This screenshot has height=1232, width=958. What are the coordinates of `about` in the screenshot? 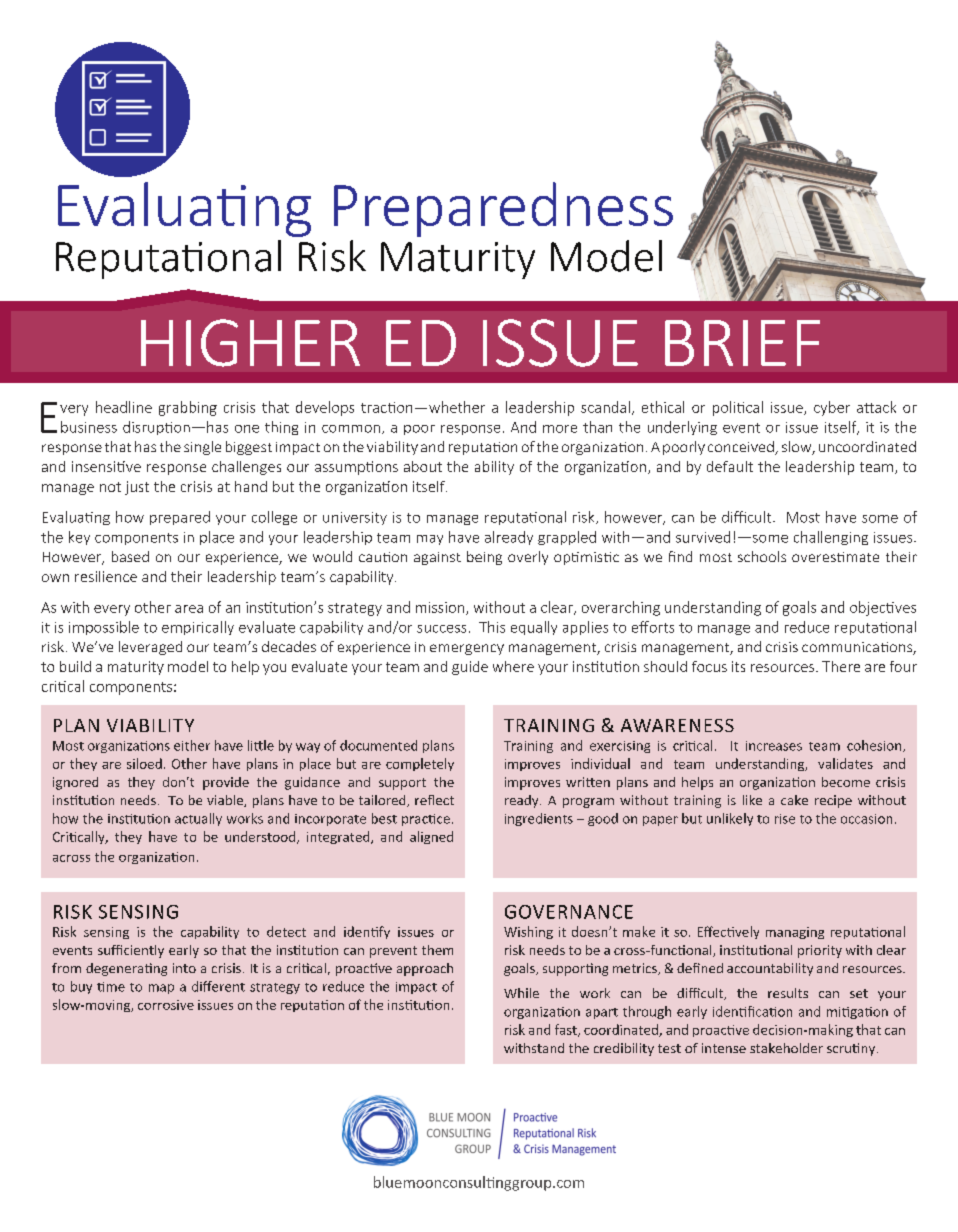 It's located at (423, 466).
